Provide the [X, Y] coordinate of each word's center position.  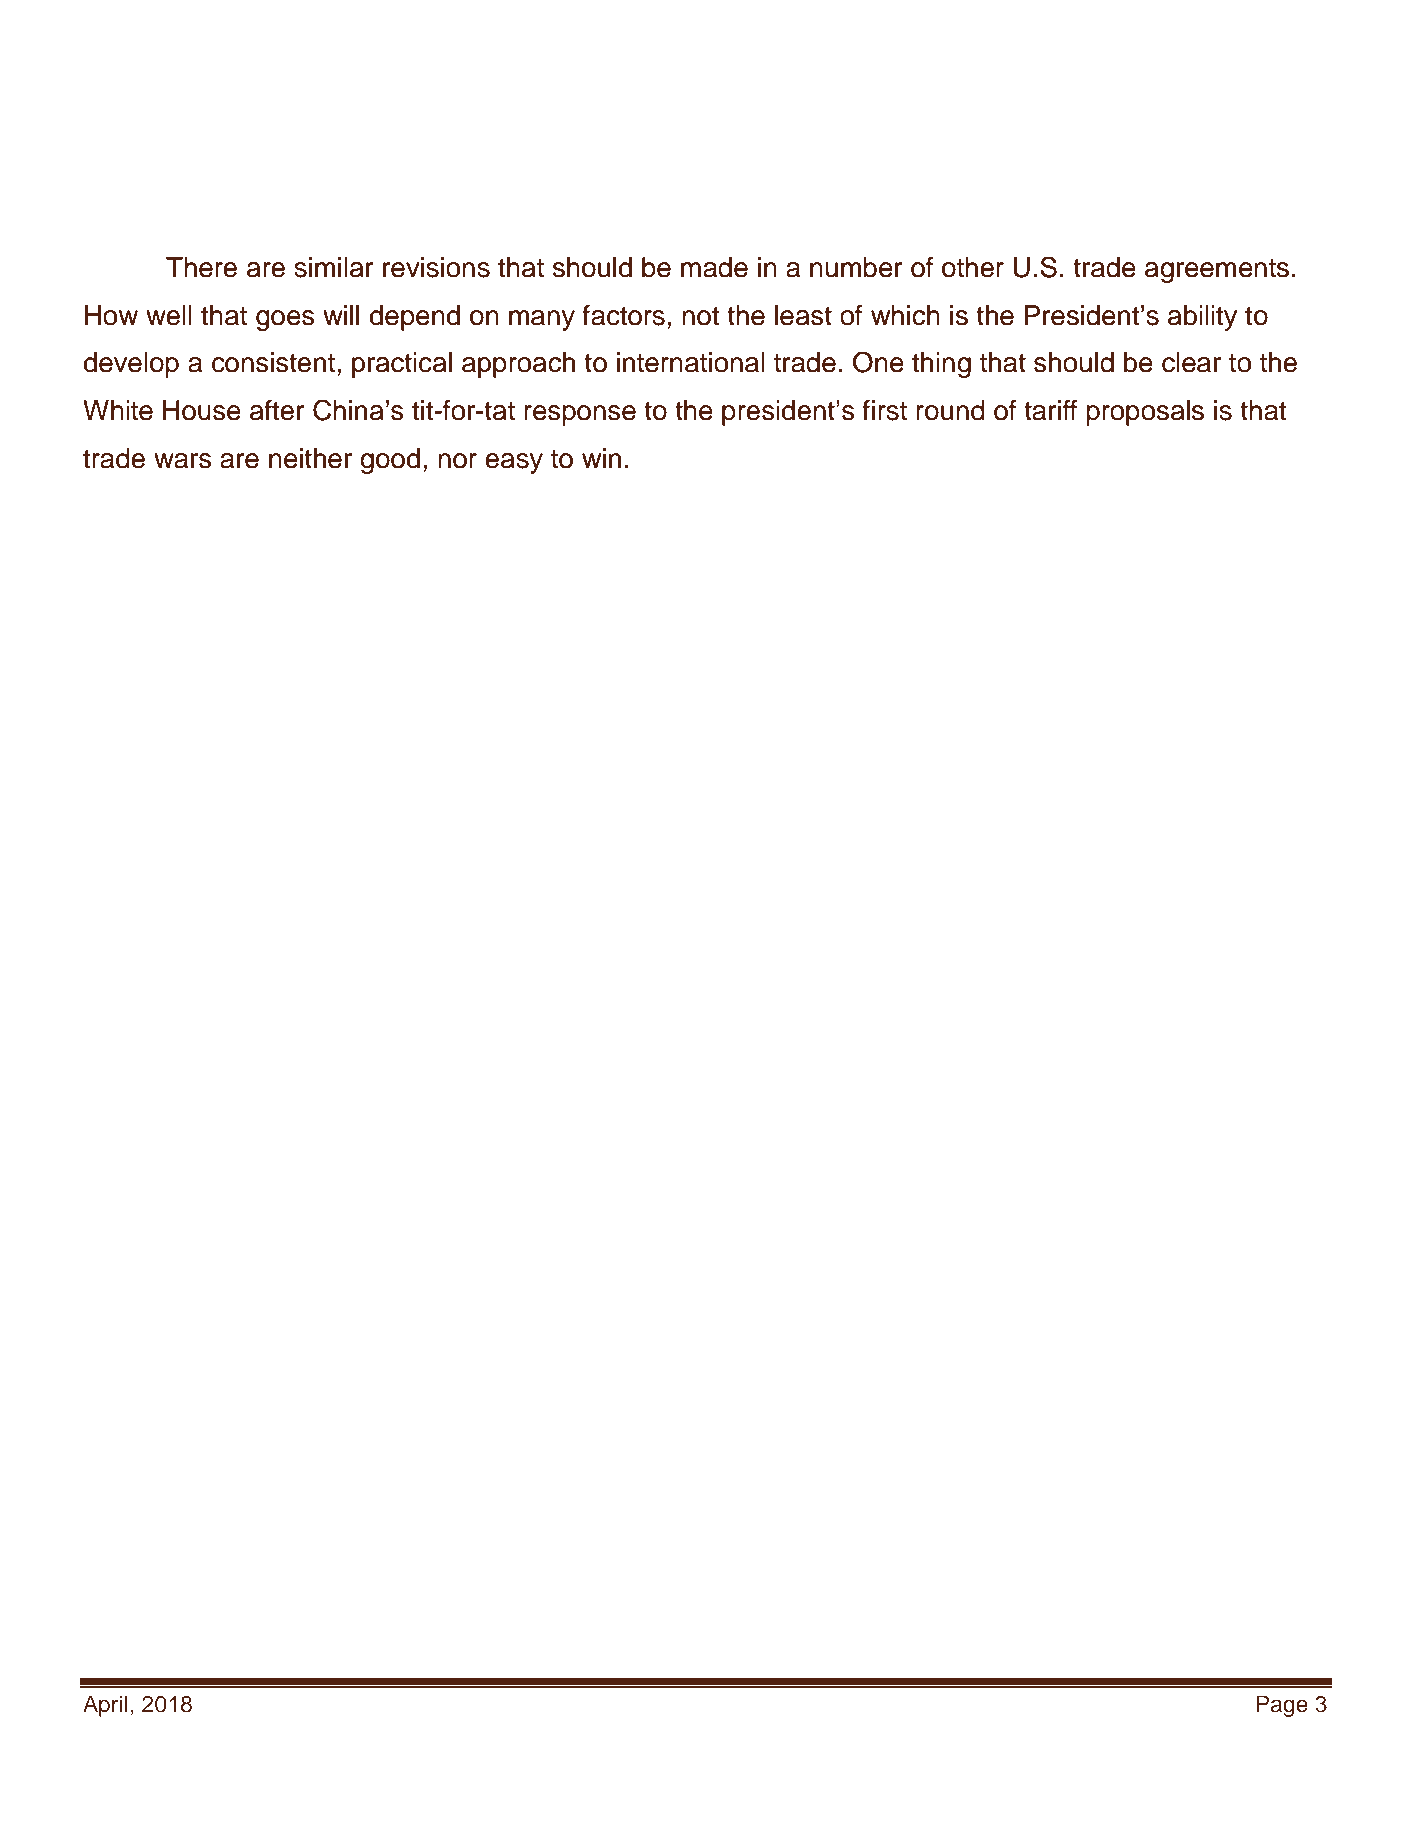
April [105, 1706]
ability [1202, 318]
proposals [1145, 413]
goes [285, 320]
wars [183, 461]
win [601, 458]
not [701, 316]
